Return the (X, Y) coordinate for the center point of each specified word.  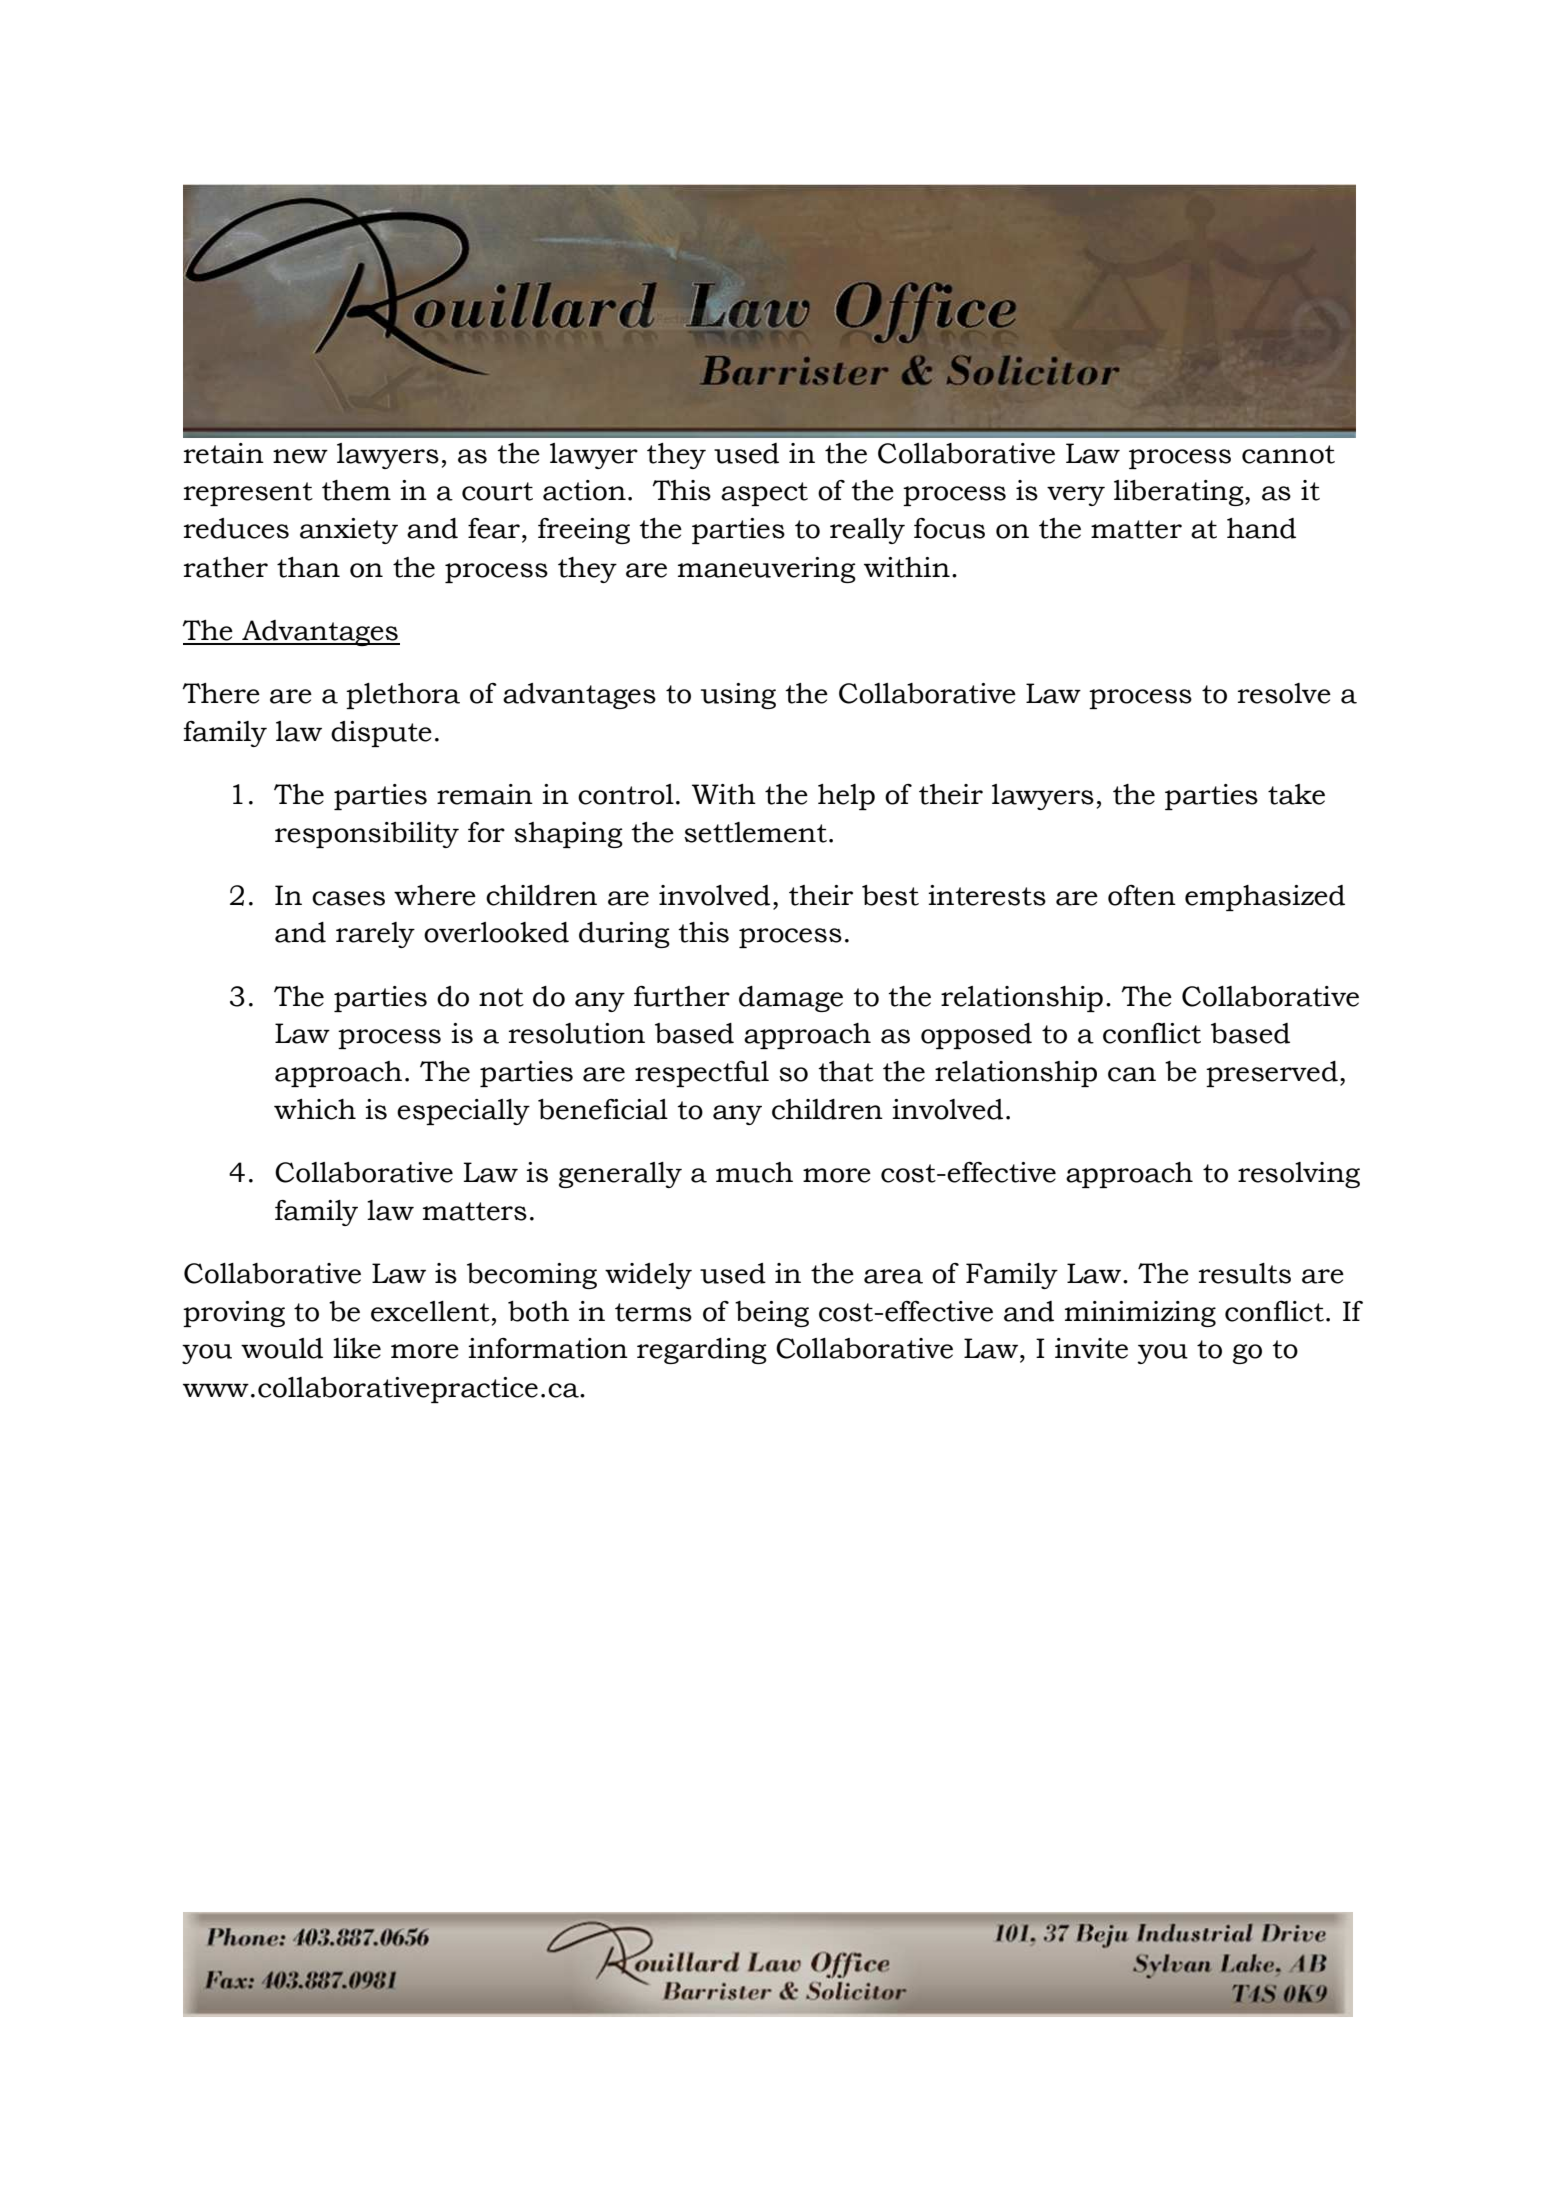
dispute (381, 734)
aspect (764, 494)
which (315, 1109)
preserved (1272, 1074)
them (356, 490)
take (1296, 794)
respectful (702, 1074)
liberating (1180, 493)
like (357, 1348)
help (846, 797)
